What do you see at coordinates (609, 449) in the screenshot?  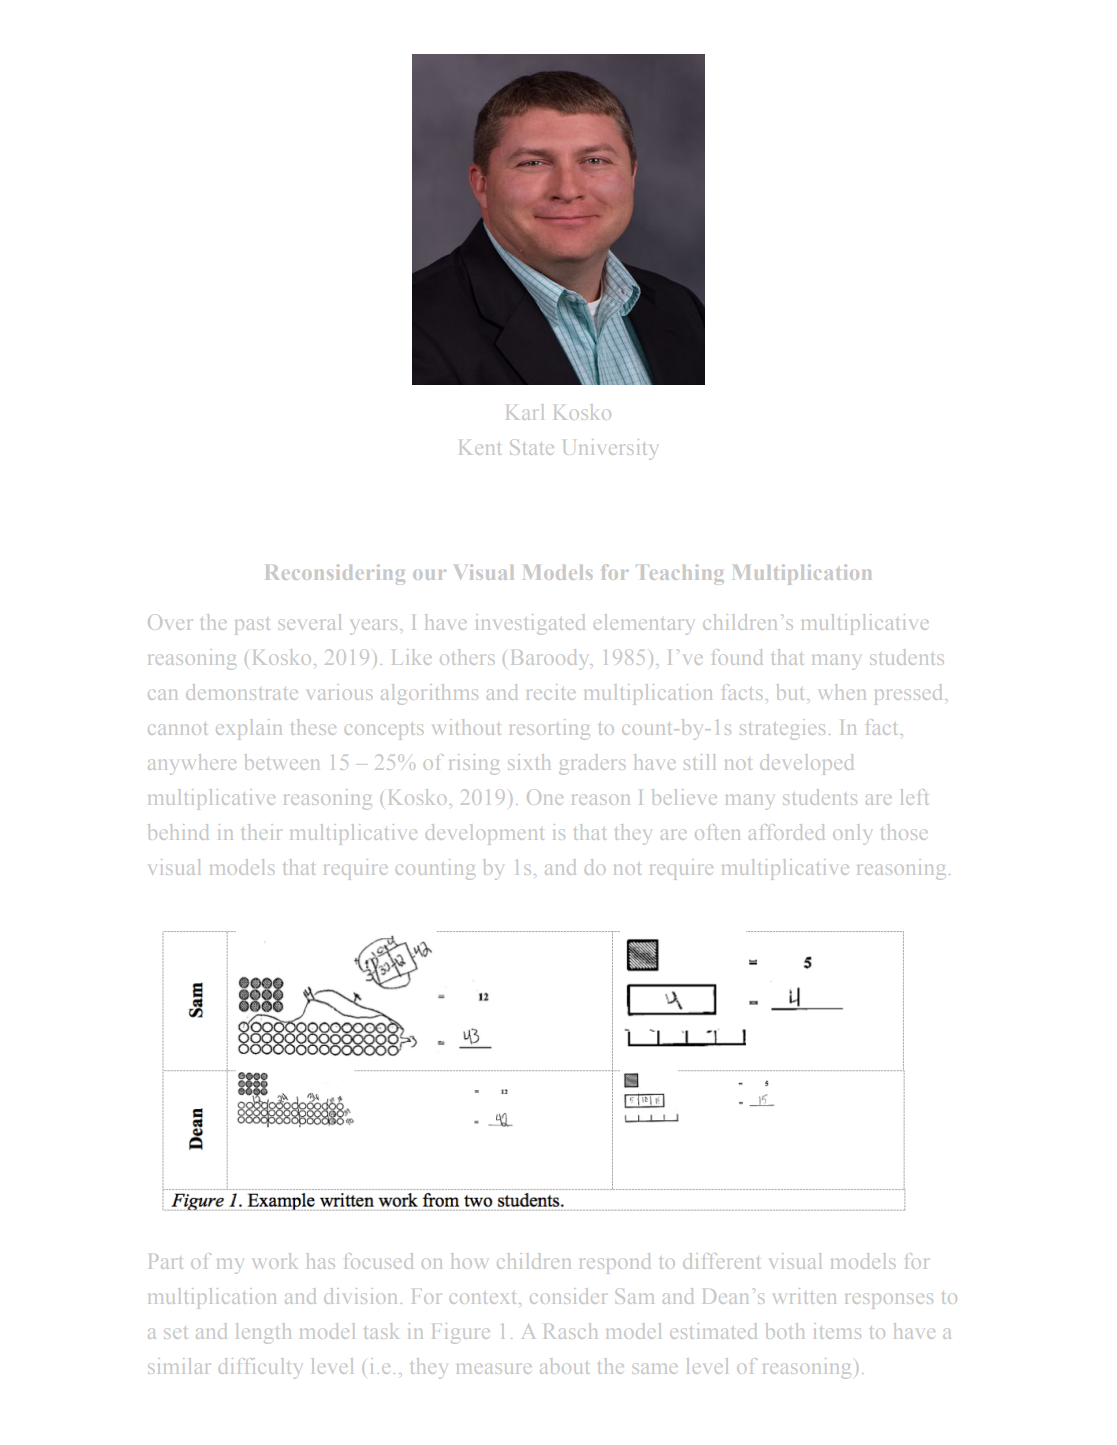 I see `University` at bounding box center [609, 449].
